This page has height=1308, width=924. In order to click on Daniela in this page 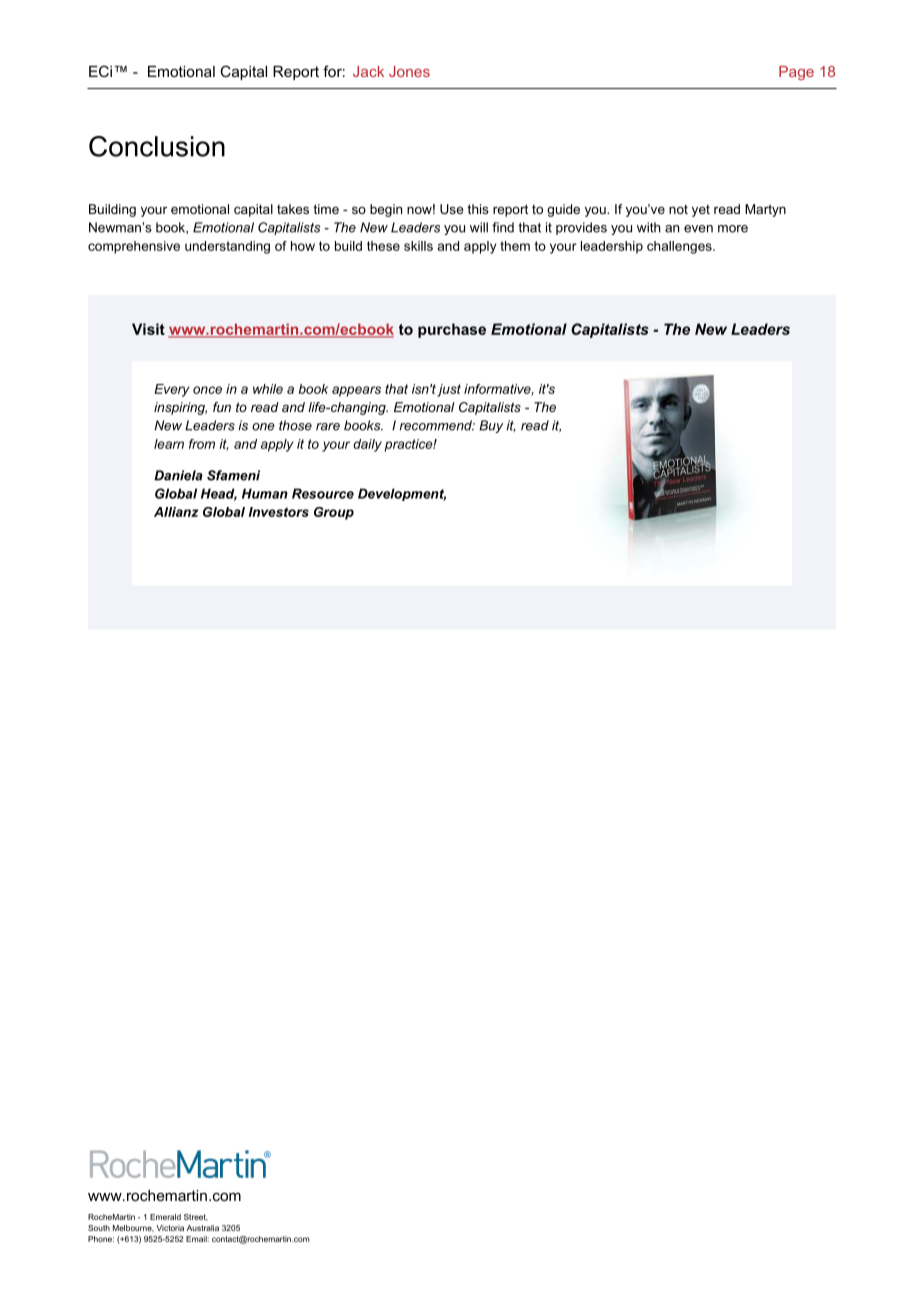, I will do `click(178, 475)`.
